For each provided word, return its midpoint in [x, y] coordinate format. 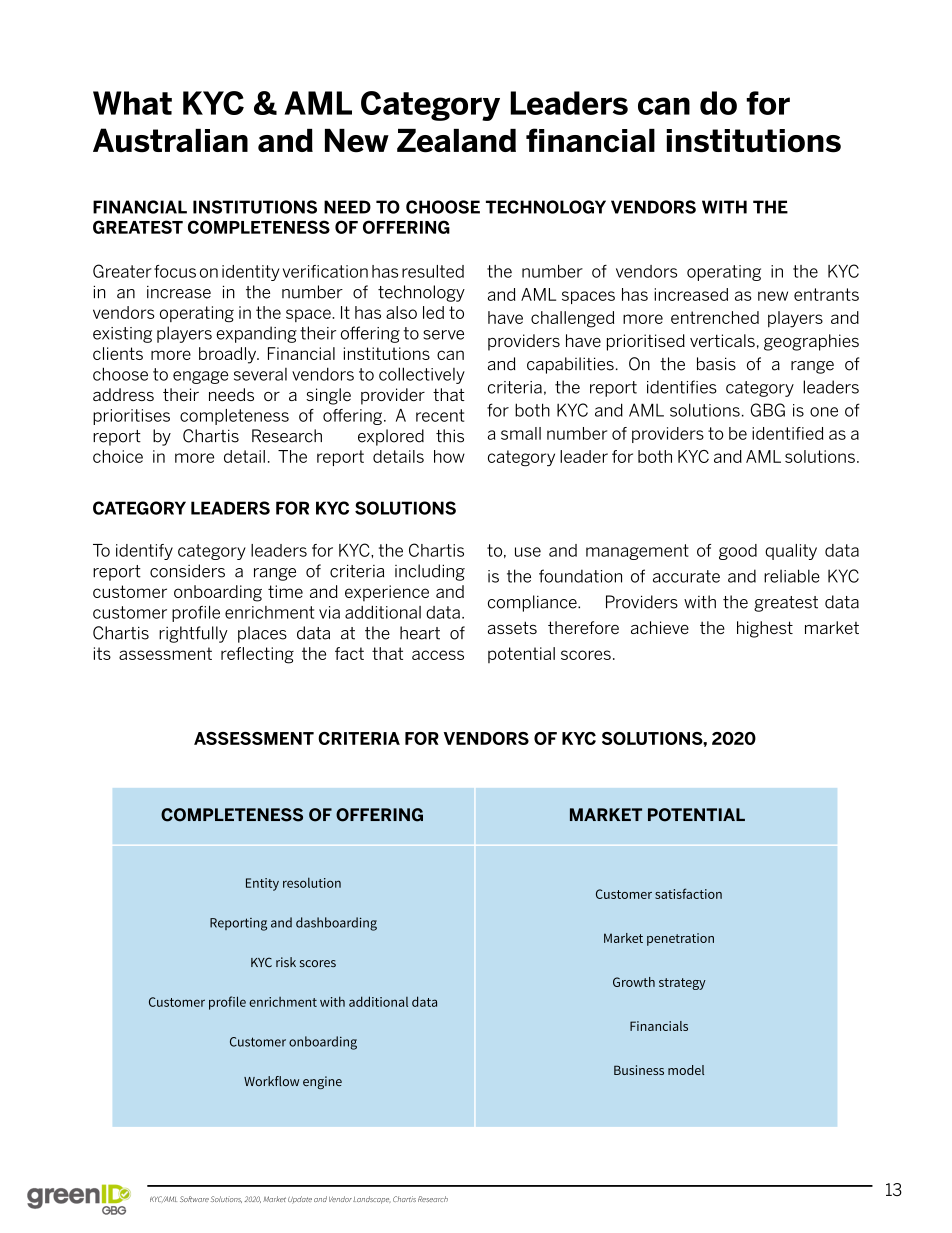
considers [187, 571]
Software [194, 1199]
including [430, 572]
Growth [634, 982]
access [438, 655]
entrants [826, 294]
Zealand [456, 141]
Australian [170, 140]
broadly [229, 355]
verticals [722, 340]
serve [443, 335]
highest [765, 629]
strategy [682, 984]
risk [286, 962]
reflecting [257, 655]
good [738, 552]
